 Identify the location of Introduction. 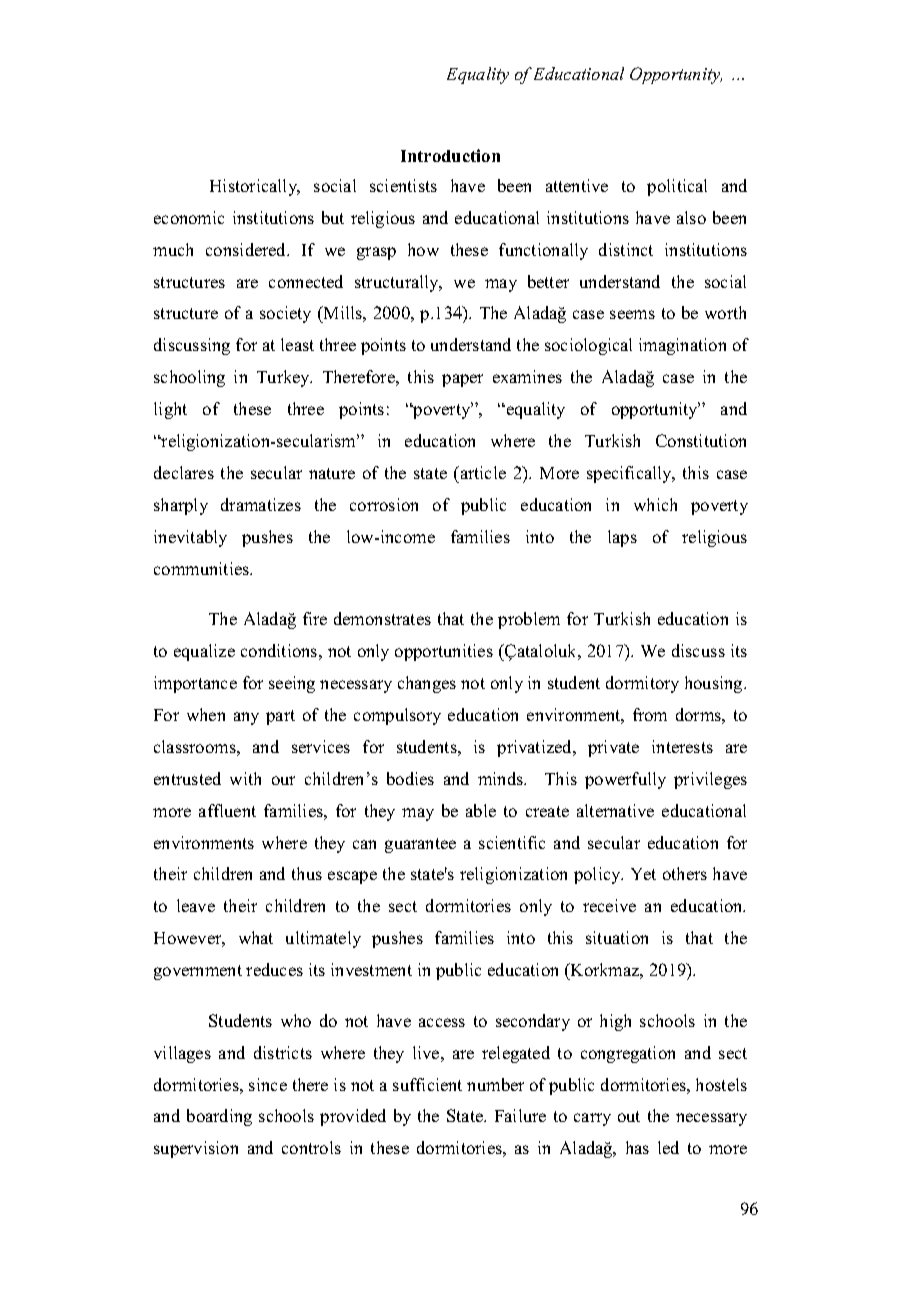
(450, 155).
